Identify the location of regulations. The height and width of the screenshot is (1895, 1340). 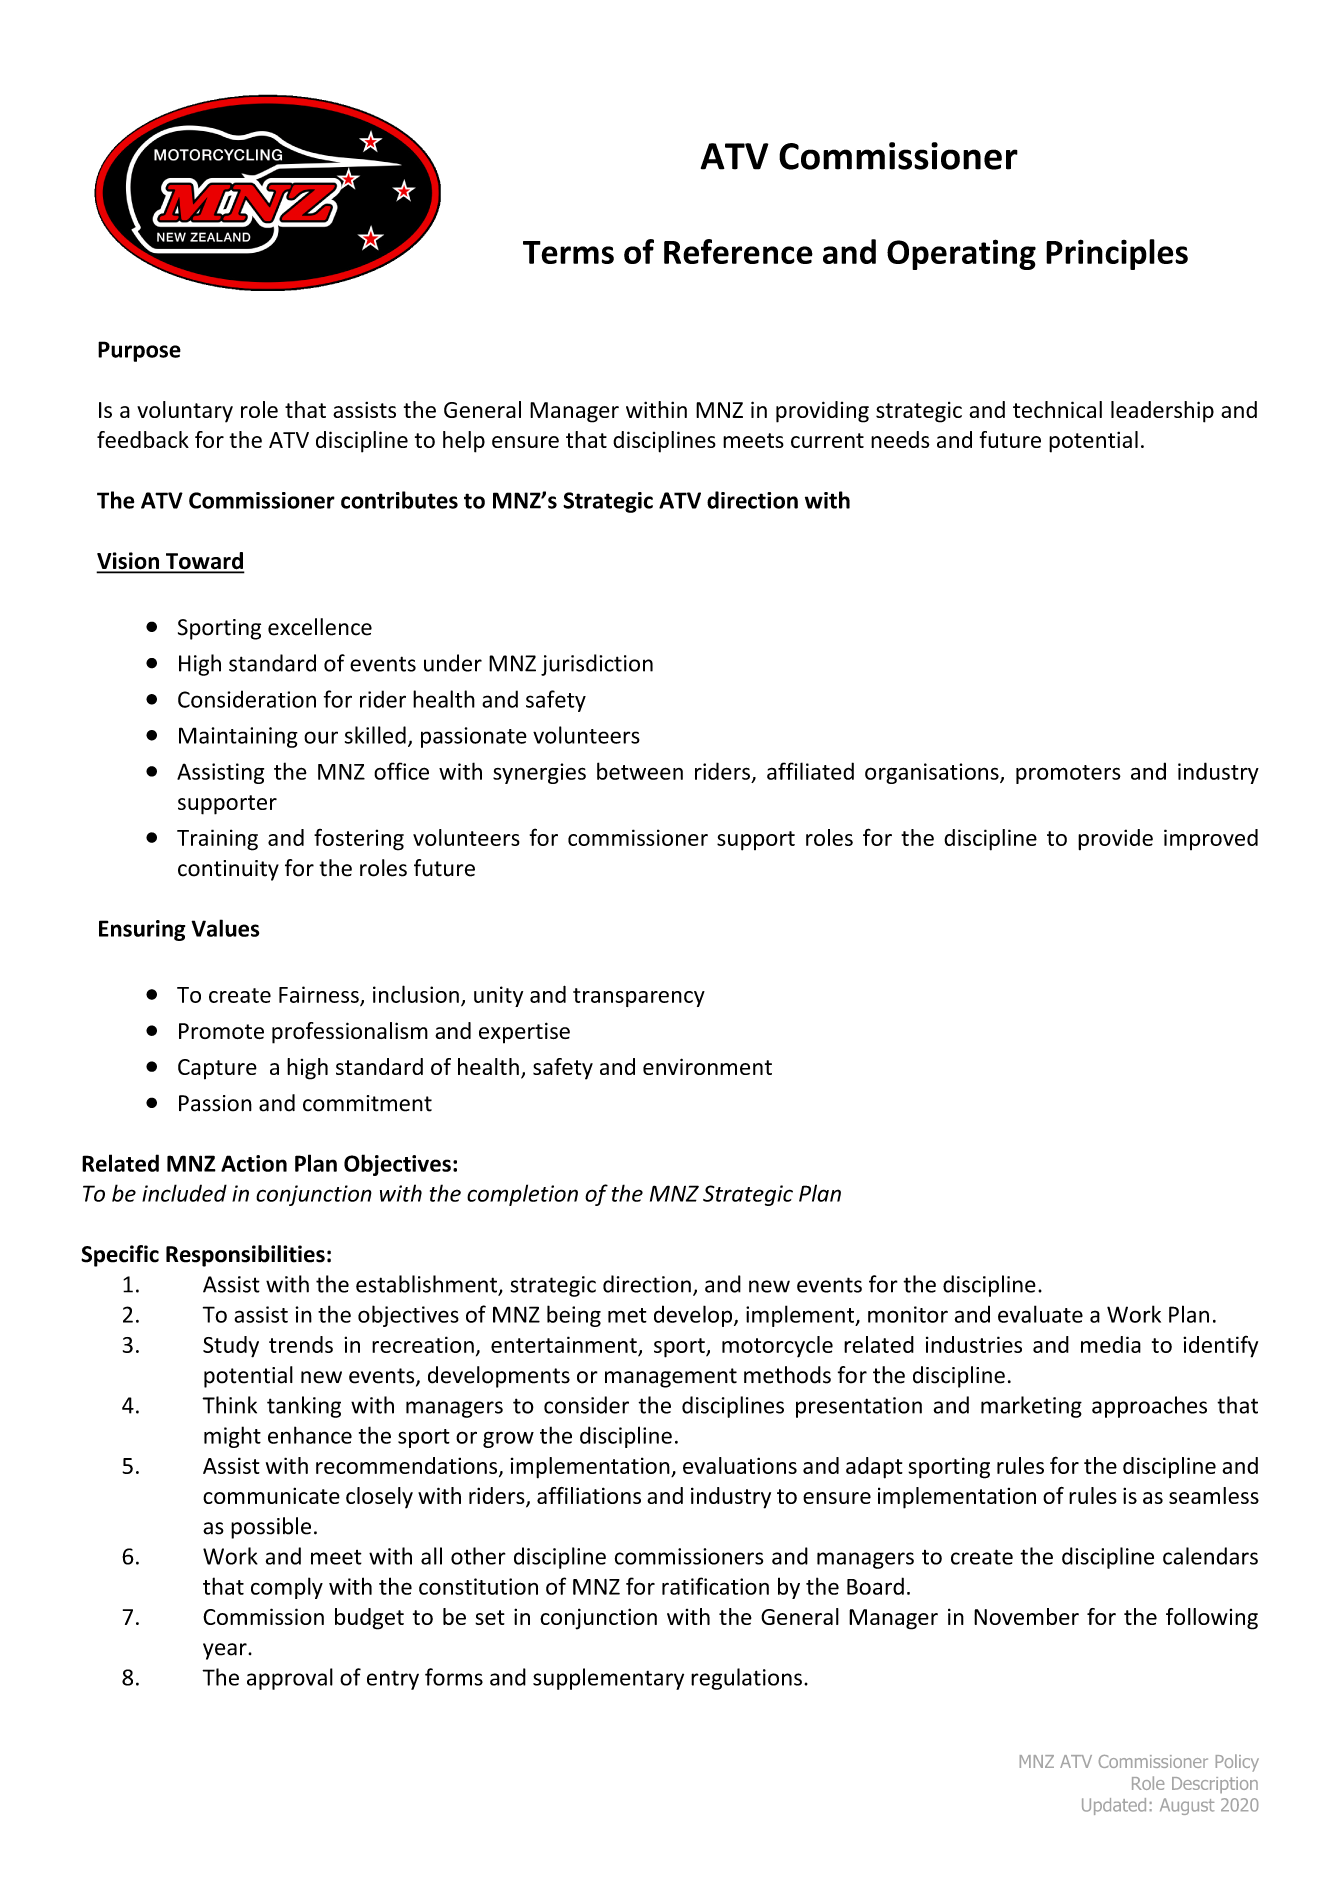
(746, 1679).
